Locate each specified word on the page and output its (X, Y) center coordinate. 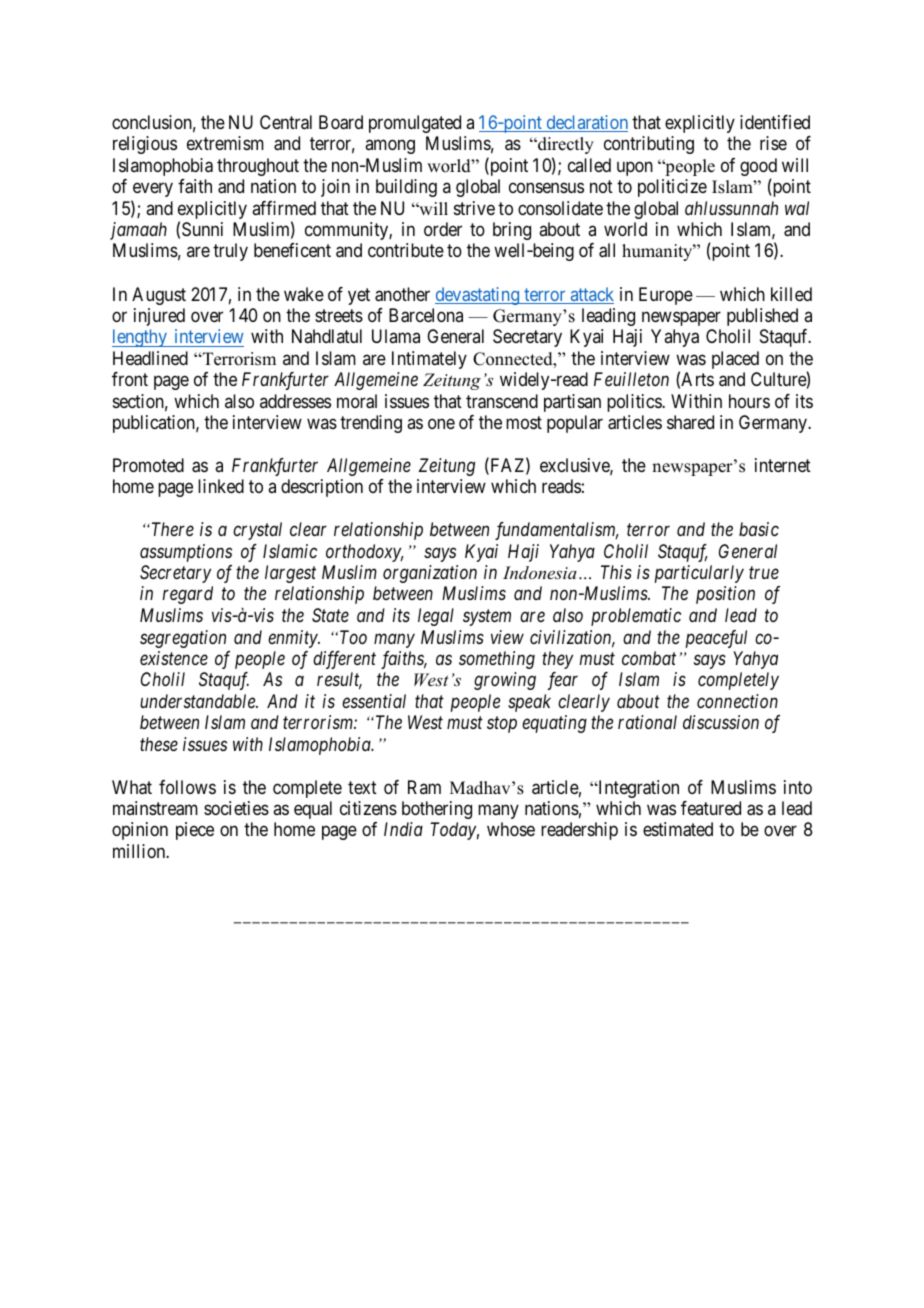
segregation (183, 639)
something (497, 660)
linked (221, 486)
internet (783, 465)
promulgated (415, 124)
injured (159, 317)
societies (236, 808)
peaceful (716, 639)
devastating (478, 296)
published (762, 317)
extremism (225, 143)
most (524, 422)
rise (773, 143)
